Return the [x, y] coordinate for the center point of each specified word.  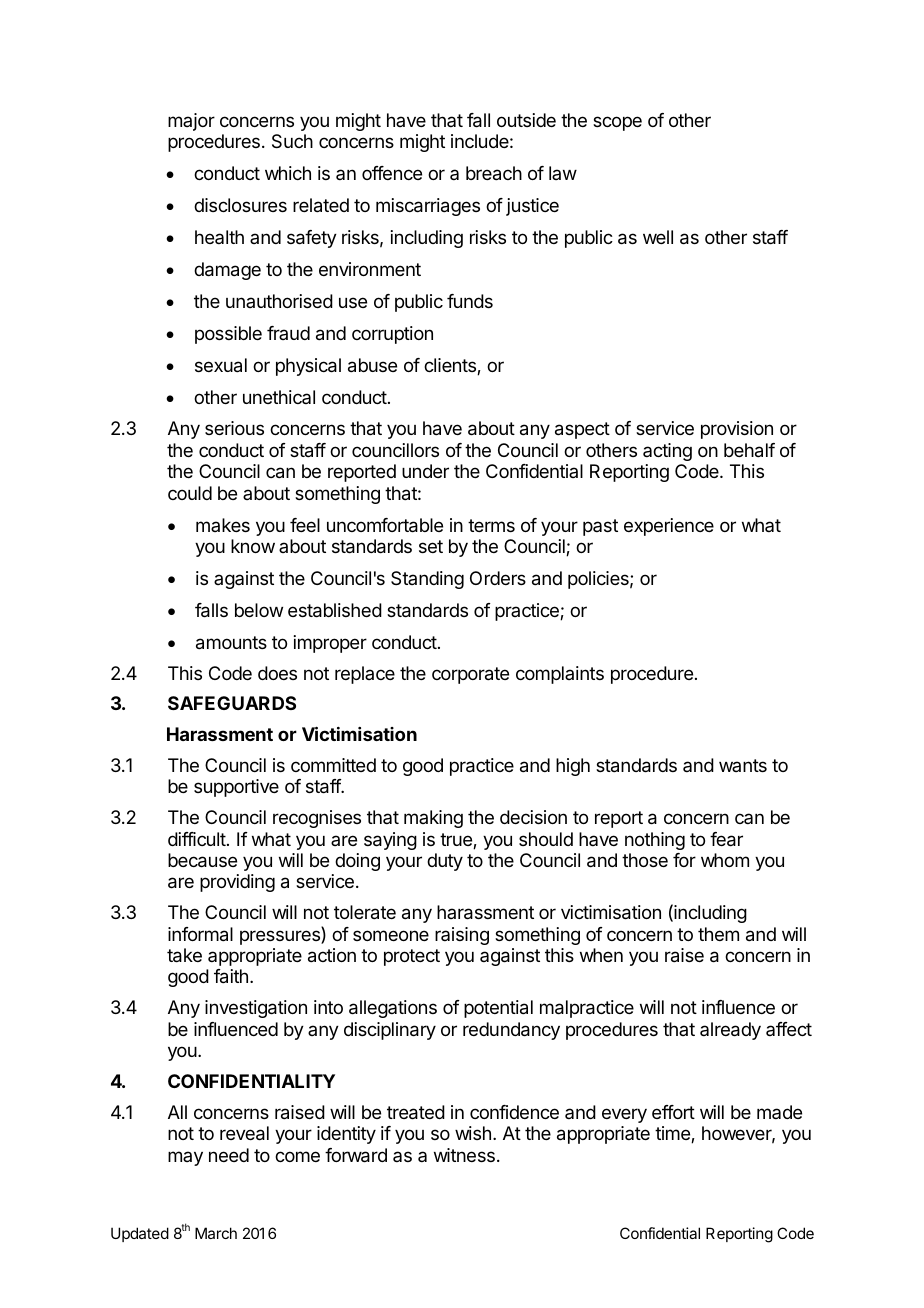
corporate [470, 675]
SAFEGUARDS [232, 703]
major [191, 122]
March [216, 1233]
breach [494, 173]
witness [464, 1155]
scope [617, 123]
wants [743, 765]
